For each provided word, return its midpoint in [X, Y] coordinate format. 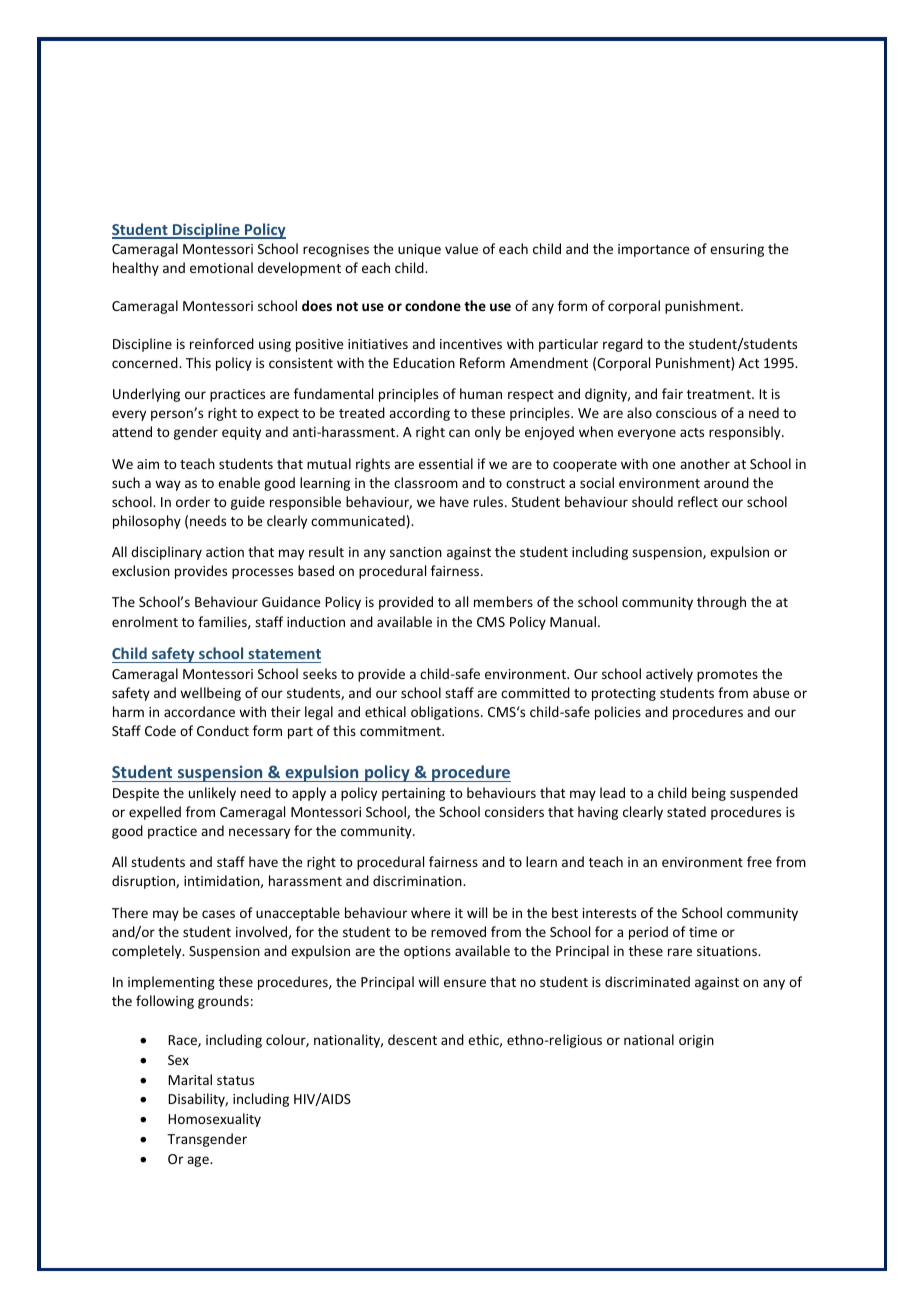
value [461, 248]
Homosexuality [214, 1120]
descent [412, 1039]
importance [653, 250]
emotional [221, 267]
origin [696, 1041]
